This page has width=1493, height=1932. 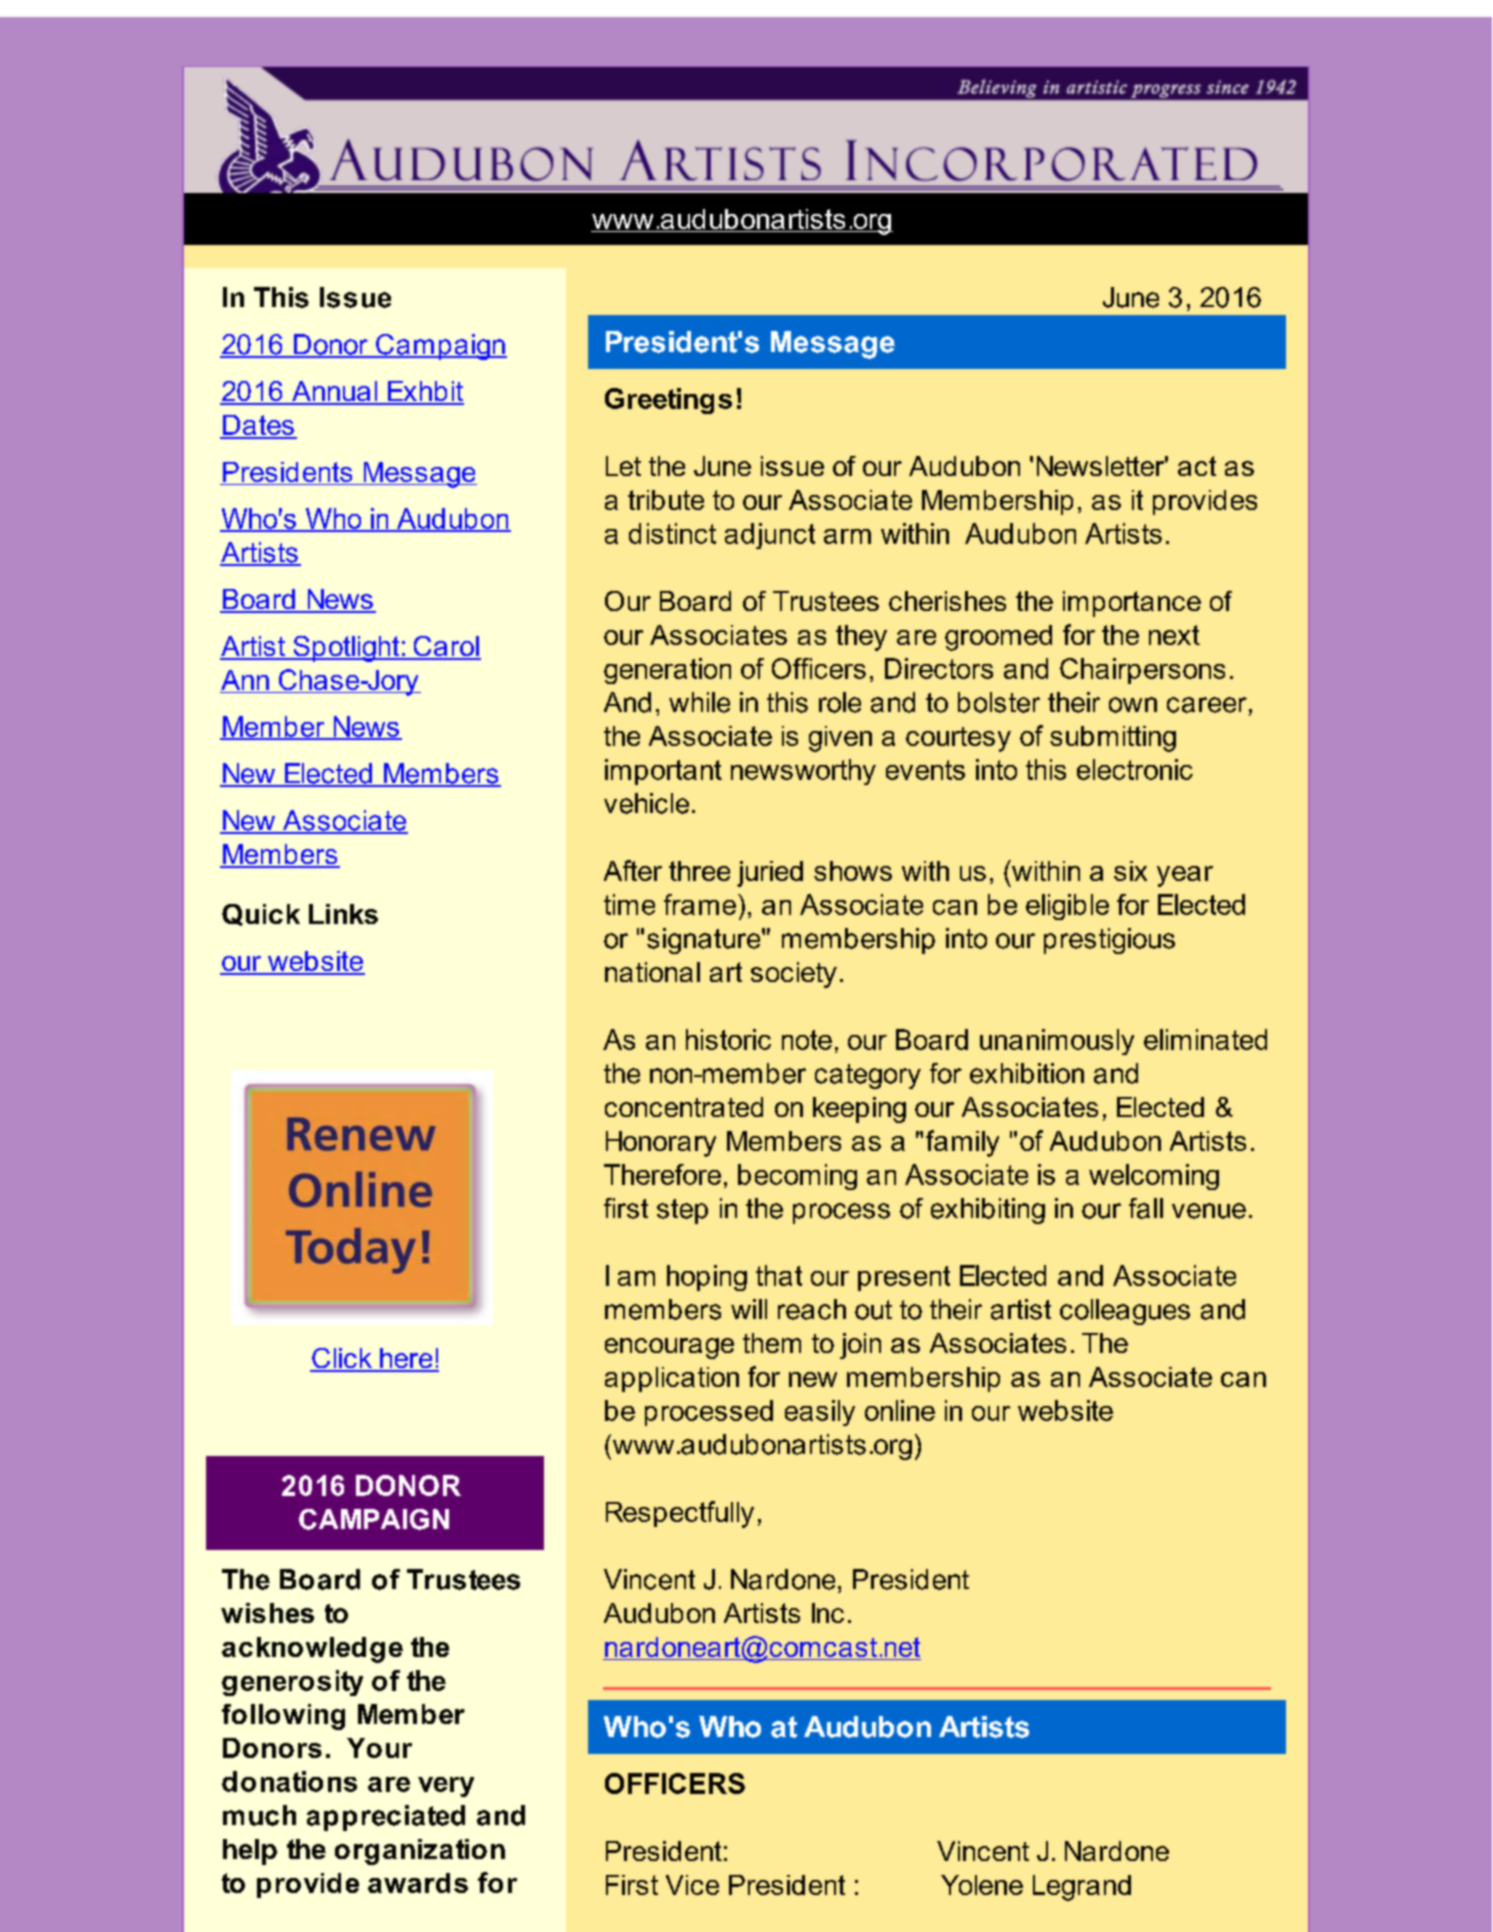 I want to click on colleagues, so click(x=1125, y=1312).
